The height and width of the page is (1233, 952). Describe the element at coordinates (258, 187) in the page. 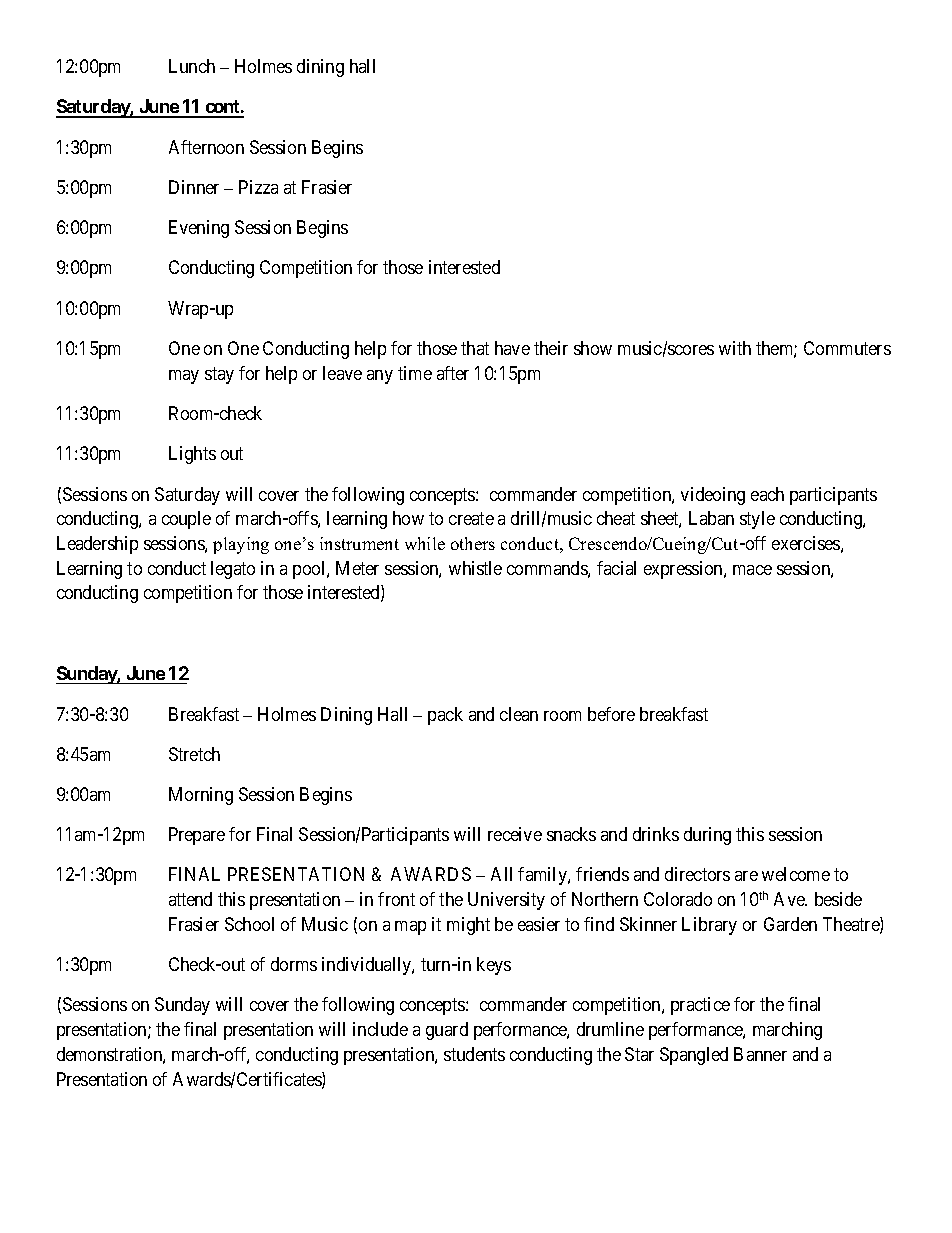

I see `Pizza` at that location.
